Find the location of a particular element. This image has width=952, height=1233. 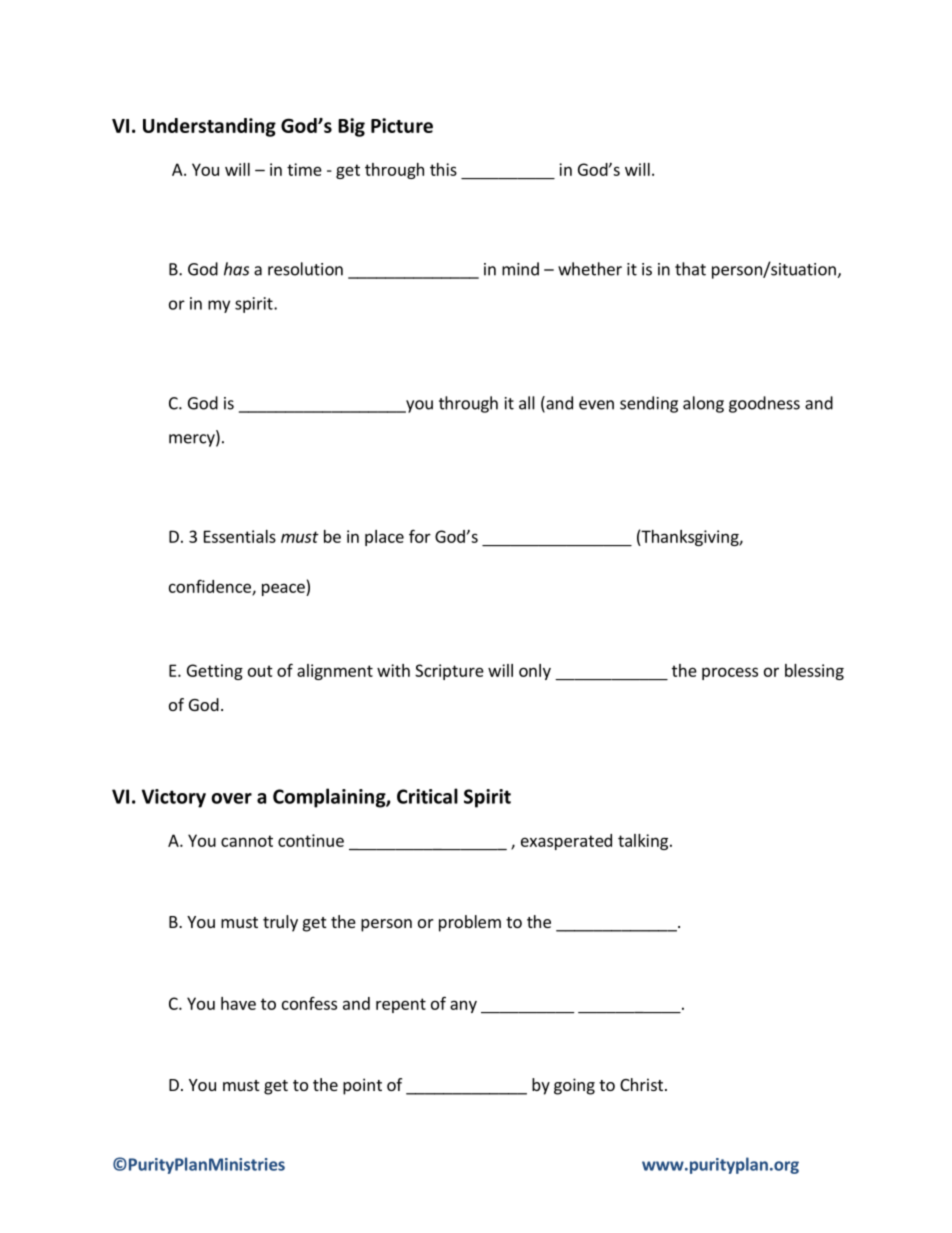

that is located at coordinates (690, 269).
